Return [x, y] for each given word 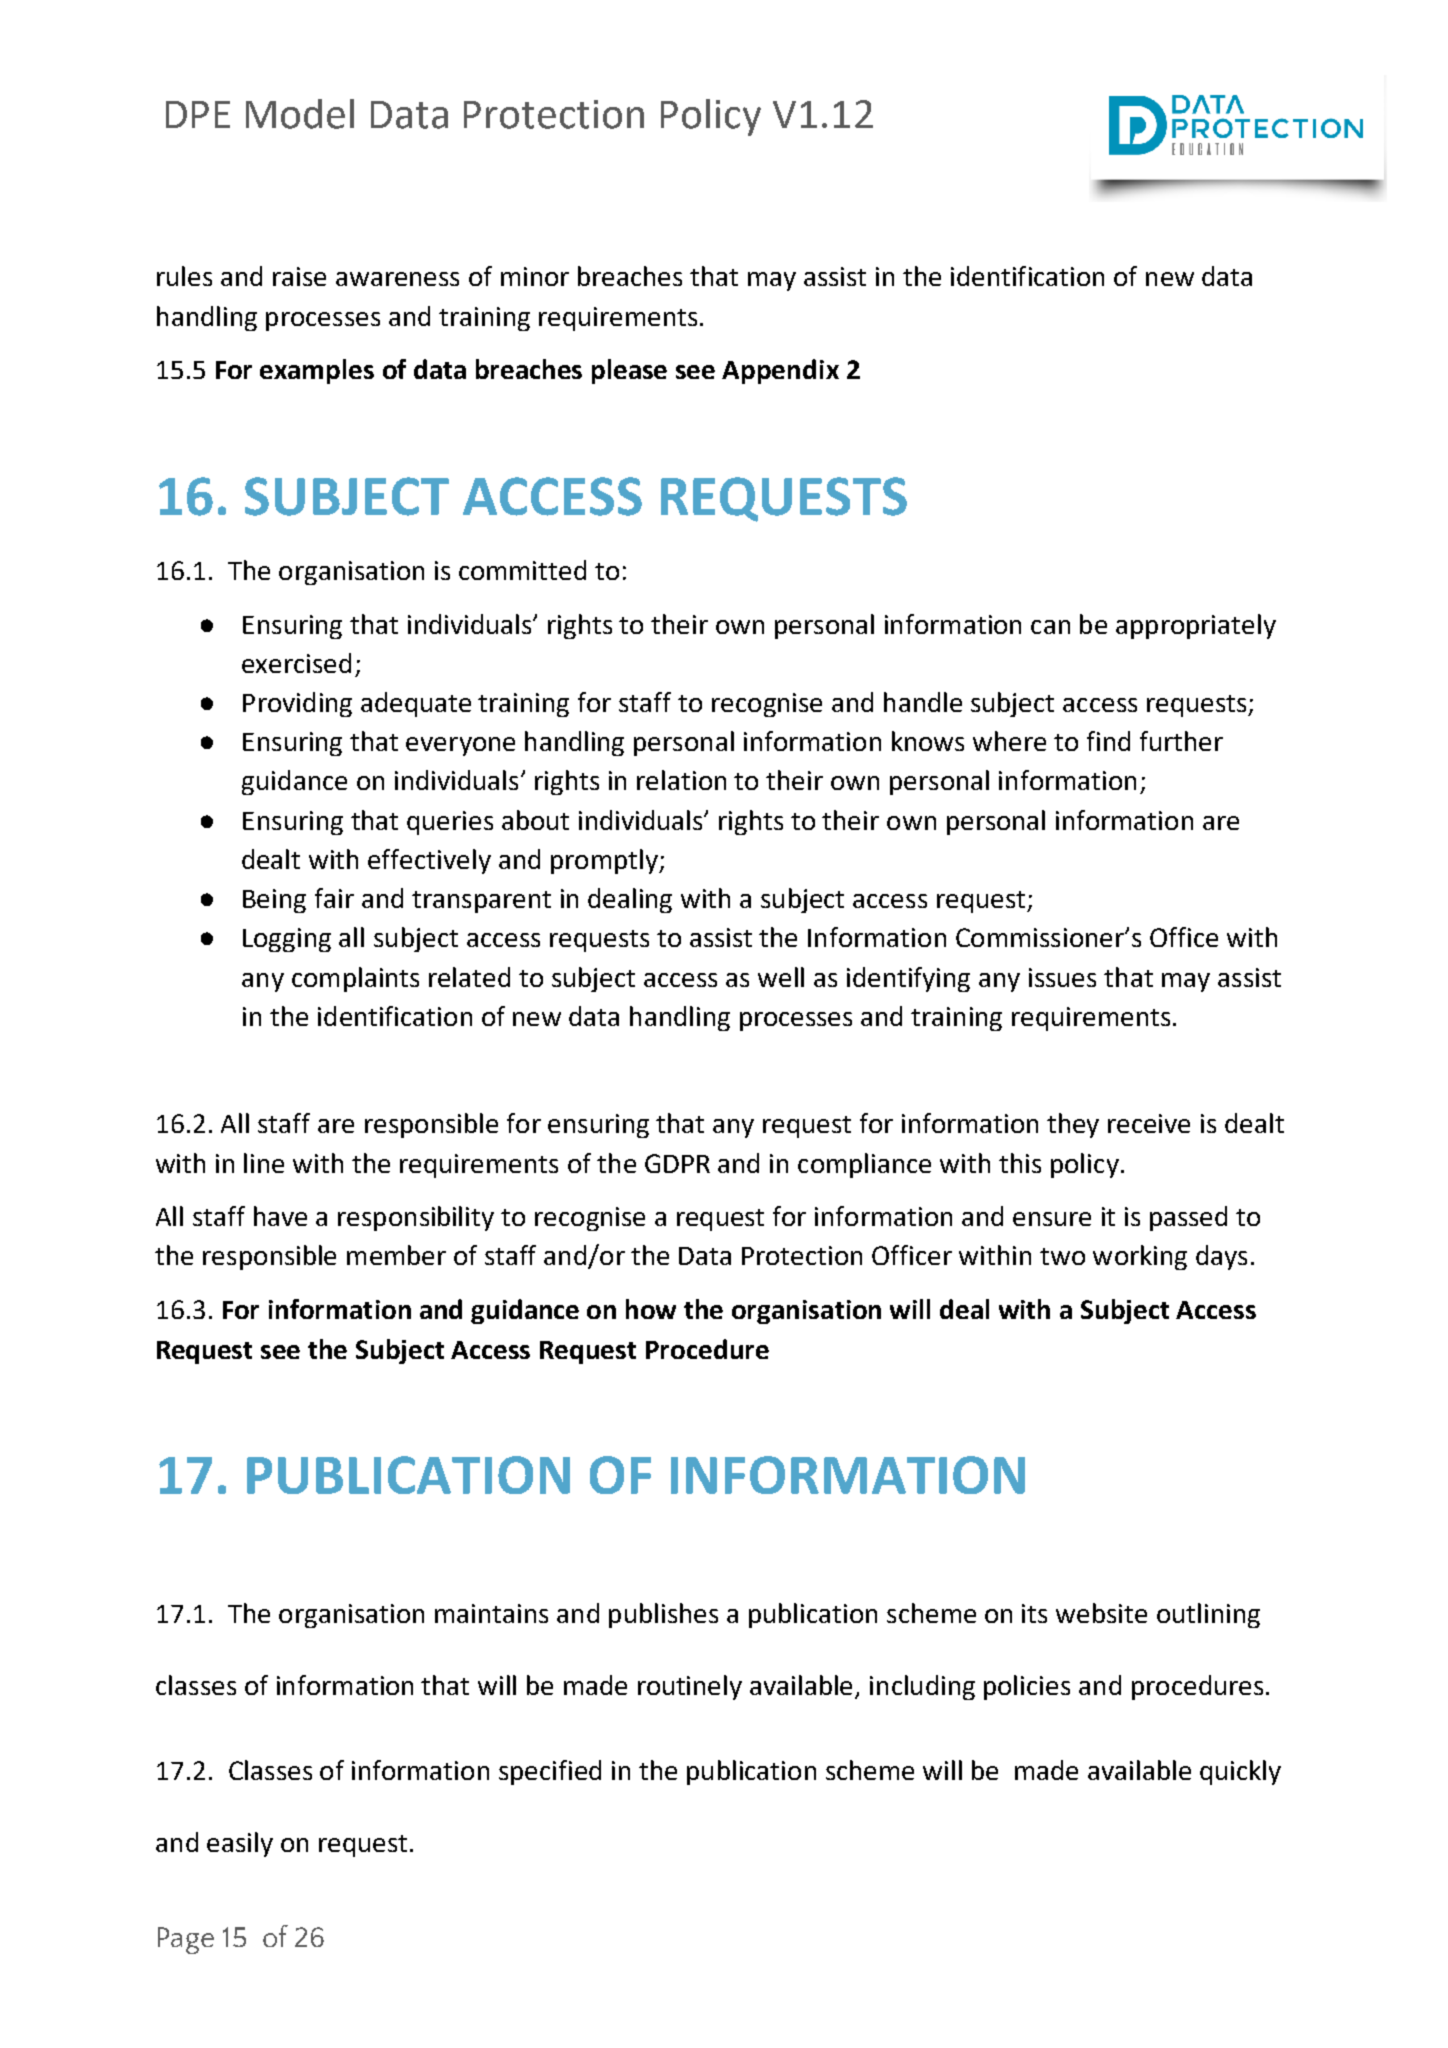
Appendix [780, 371]
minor [535, 276]
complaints [355, 979]
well [781, 977]
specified [550, 1772]
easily [240, 1844]
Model [300, 114]
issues [1062, 977]
